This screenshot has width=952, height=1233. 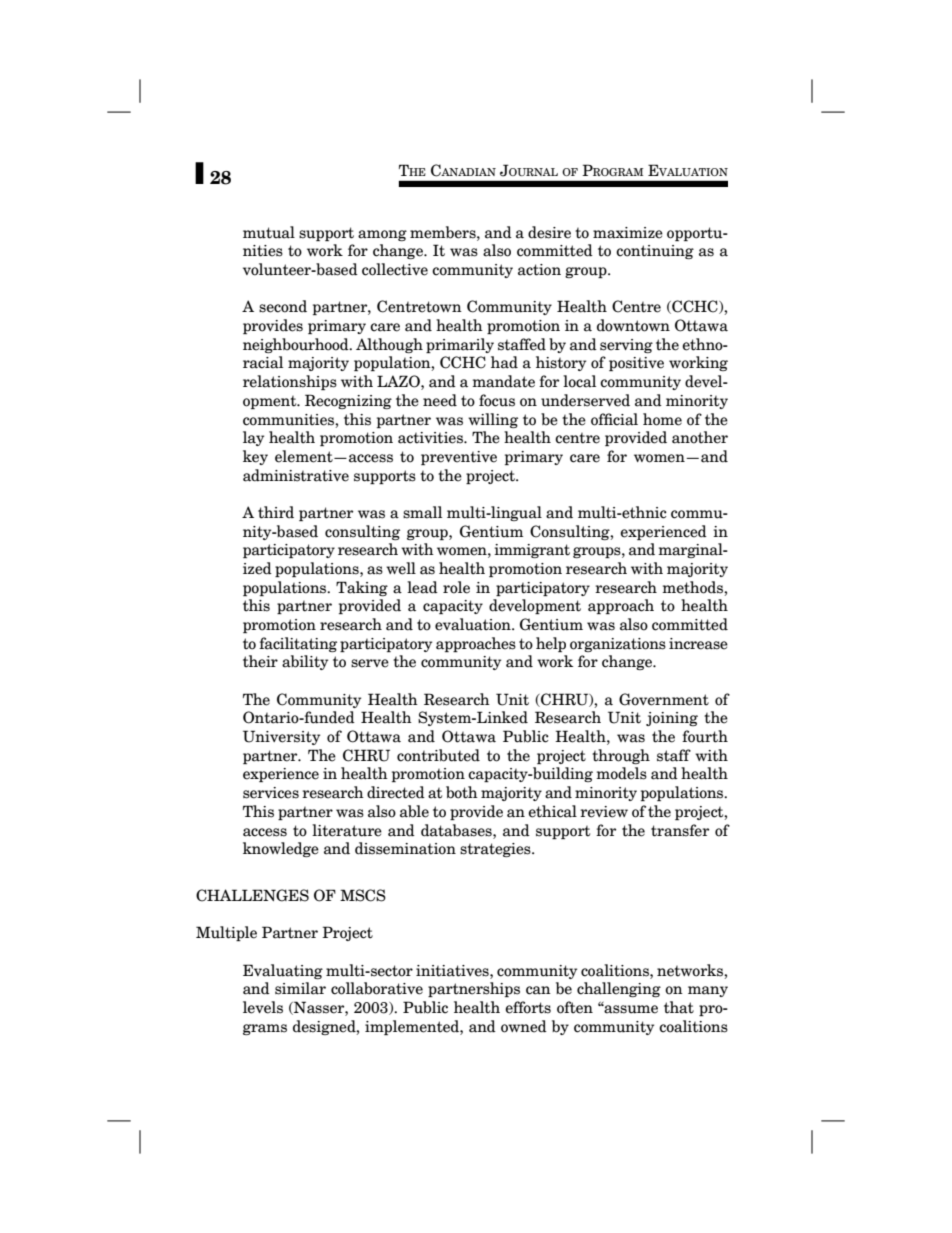 I want to click on facilitating, so click(x=298, y=644).
